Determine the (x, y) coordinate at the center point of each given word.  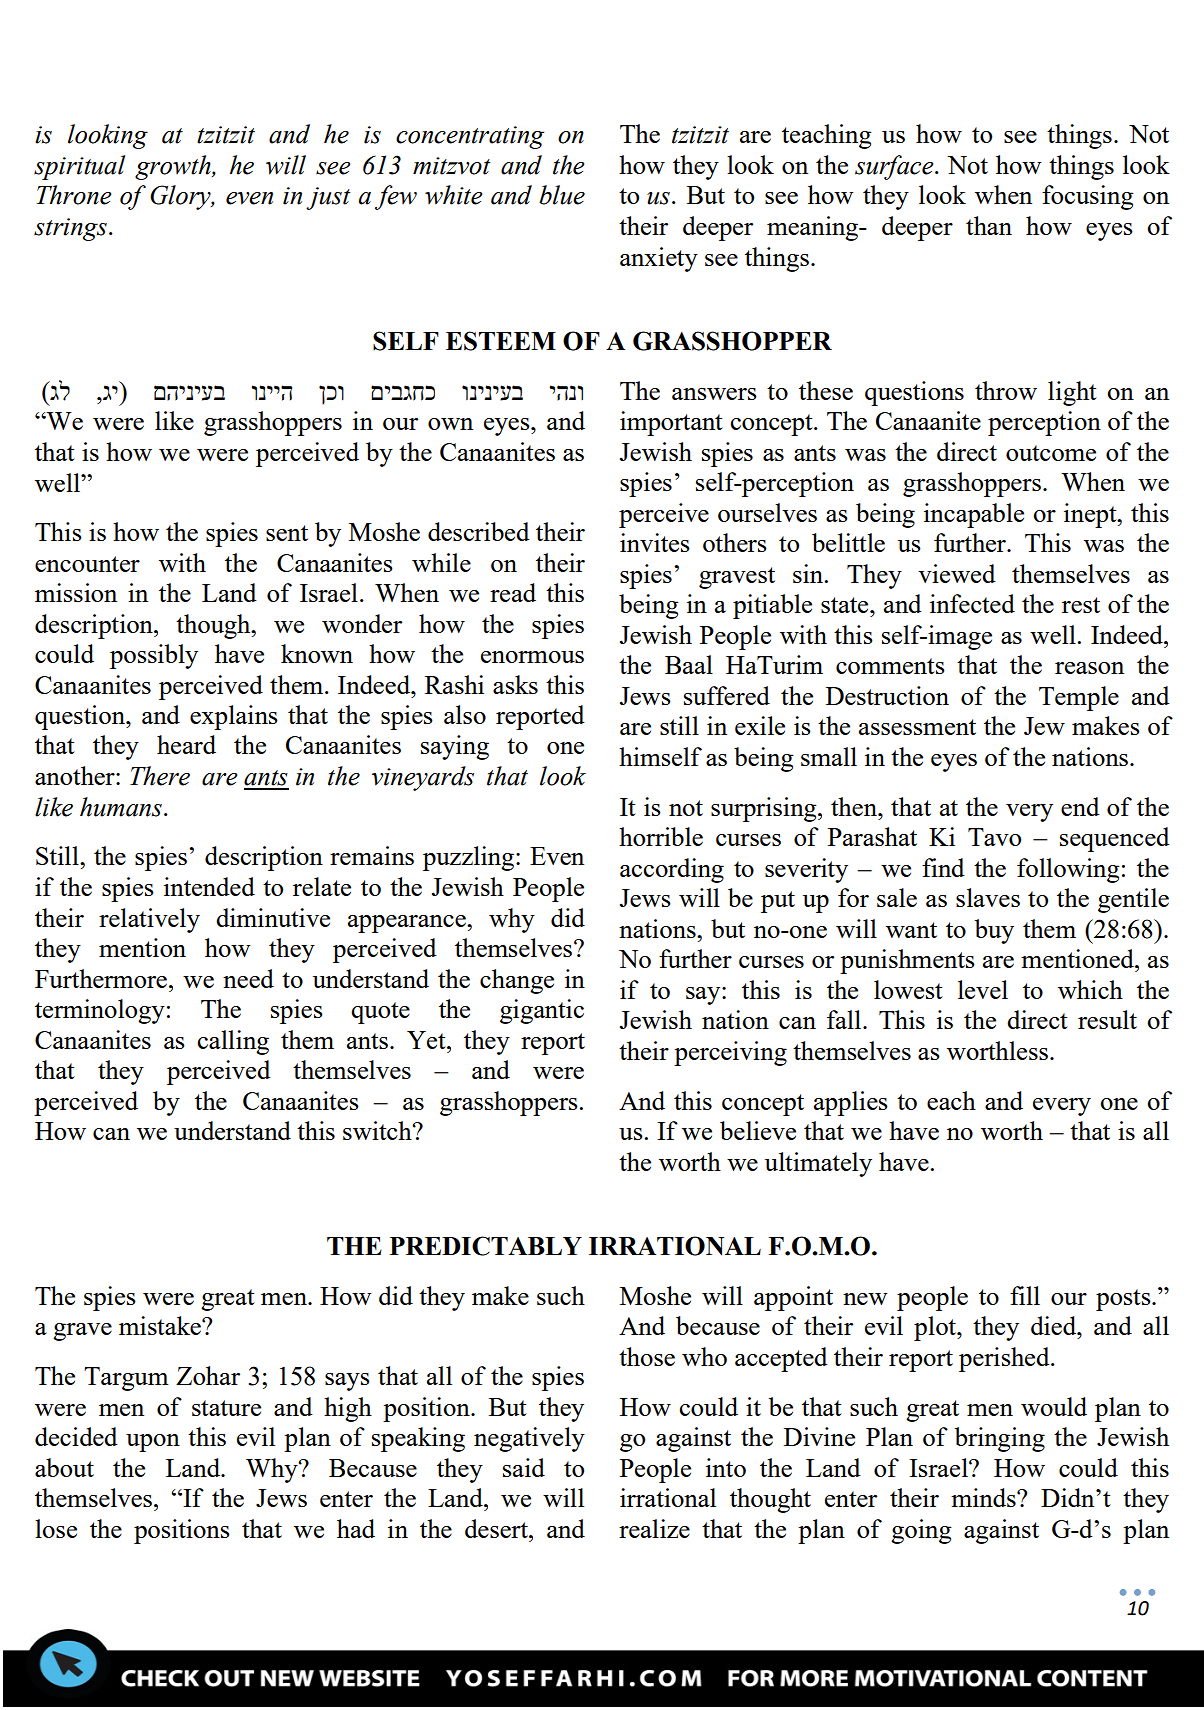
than (989, 225)
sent (287, 533)
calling (233, 1042)
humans (121, 807)
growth (174, 167)
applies (851, 1103)
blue (562, 195)
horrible (661, 836)
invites (655, 542)
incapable (974, 515)
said (524, 1467)
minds (984, 1497)
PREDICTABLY (486, 1246)
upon (153, 1443)
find (943, 867)
